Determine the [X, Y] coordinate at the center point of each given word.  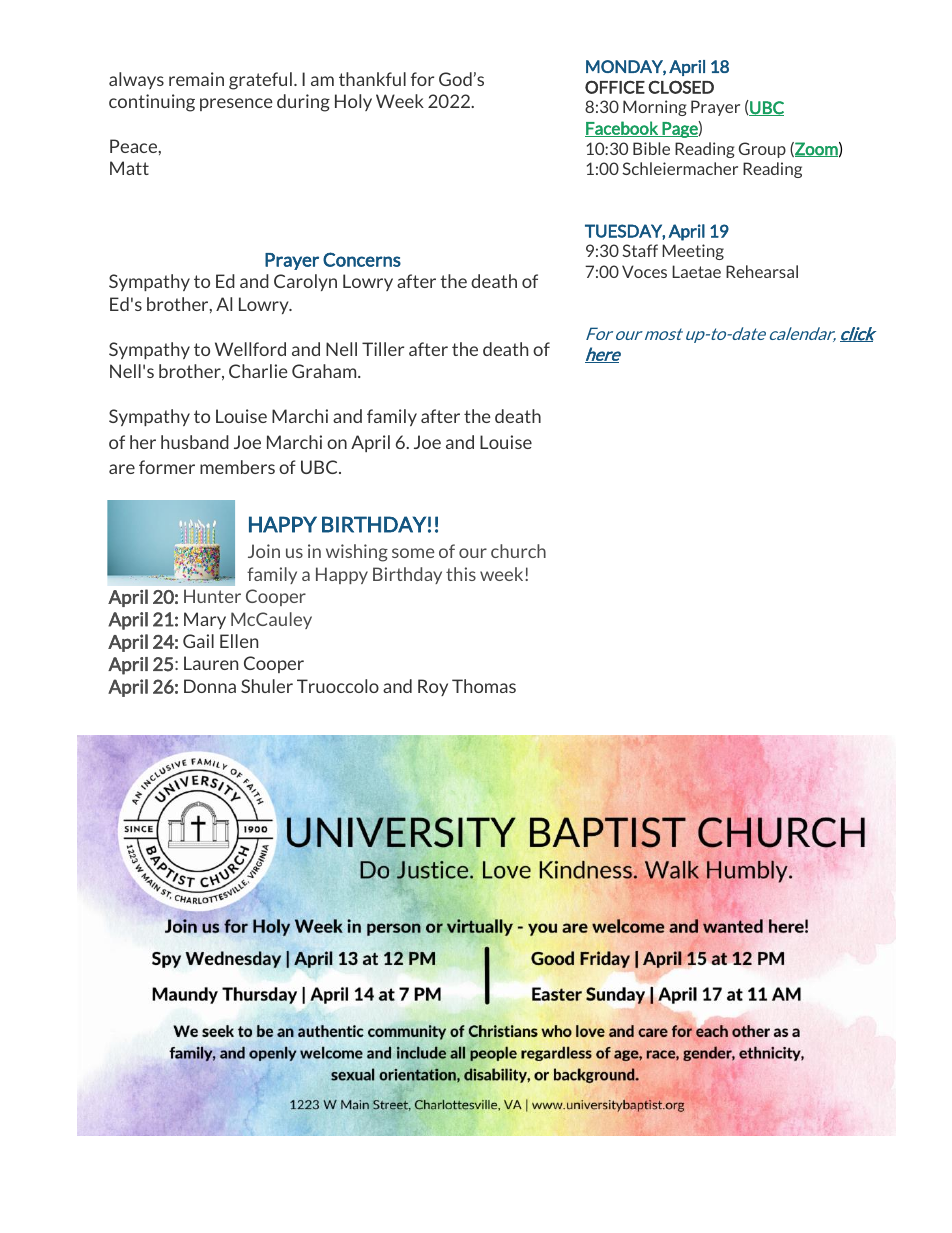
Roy [433, 687]
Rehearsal [762, 271]
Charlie [258, 371]
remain [196, 79]
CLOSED [681, 87]
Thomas [484, 686]
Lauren [211, 663]
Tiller [383, 349]
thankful [372, 79]
